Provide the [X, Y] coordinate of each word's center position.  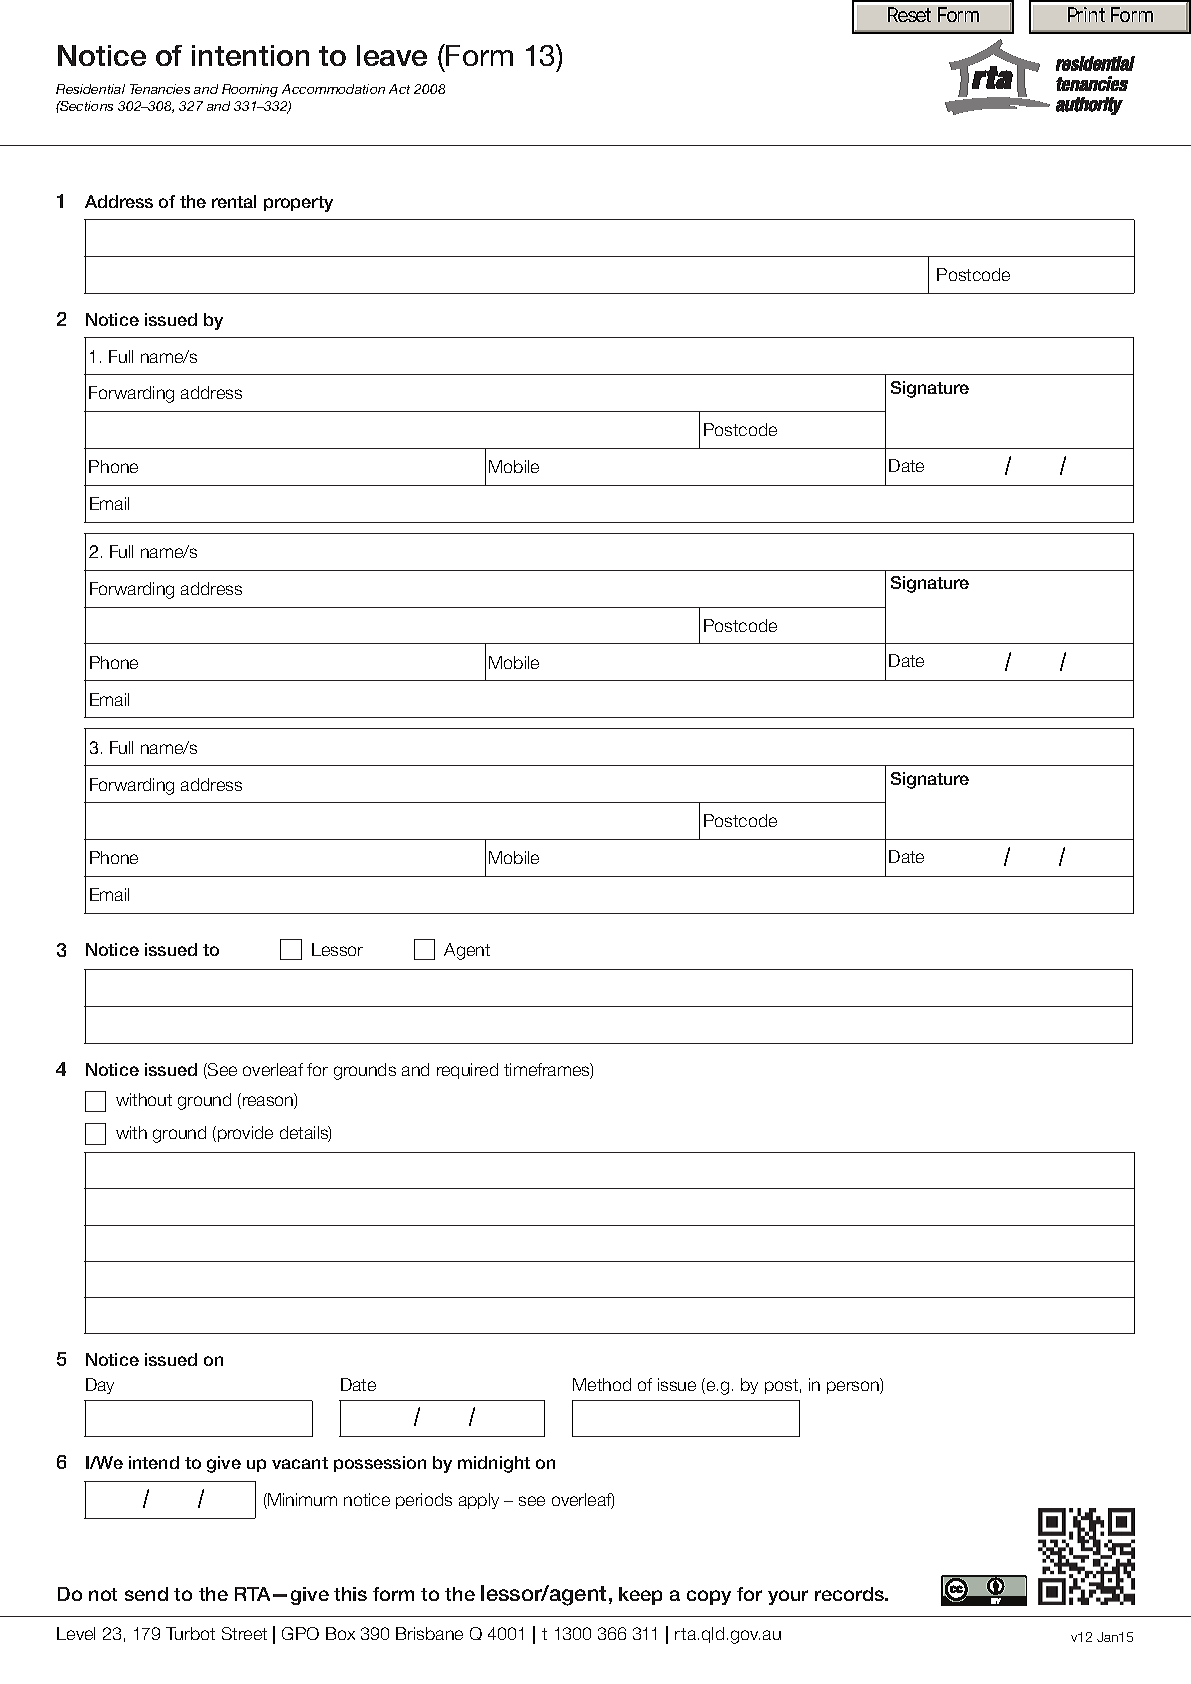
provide [245, 1134]
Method [602, 1384]
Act [399, 89]
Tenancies [160, 89]
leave [392, 55]
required [467, 1071]
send [146, 1594]
